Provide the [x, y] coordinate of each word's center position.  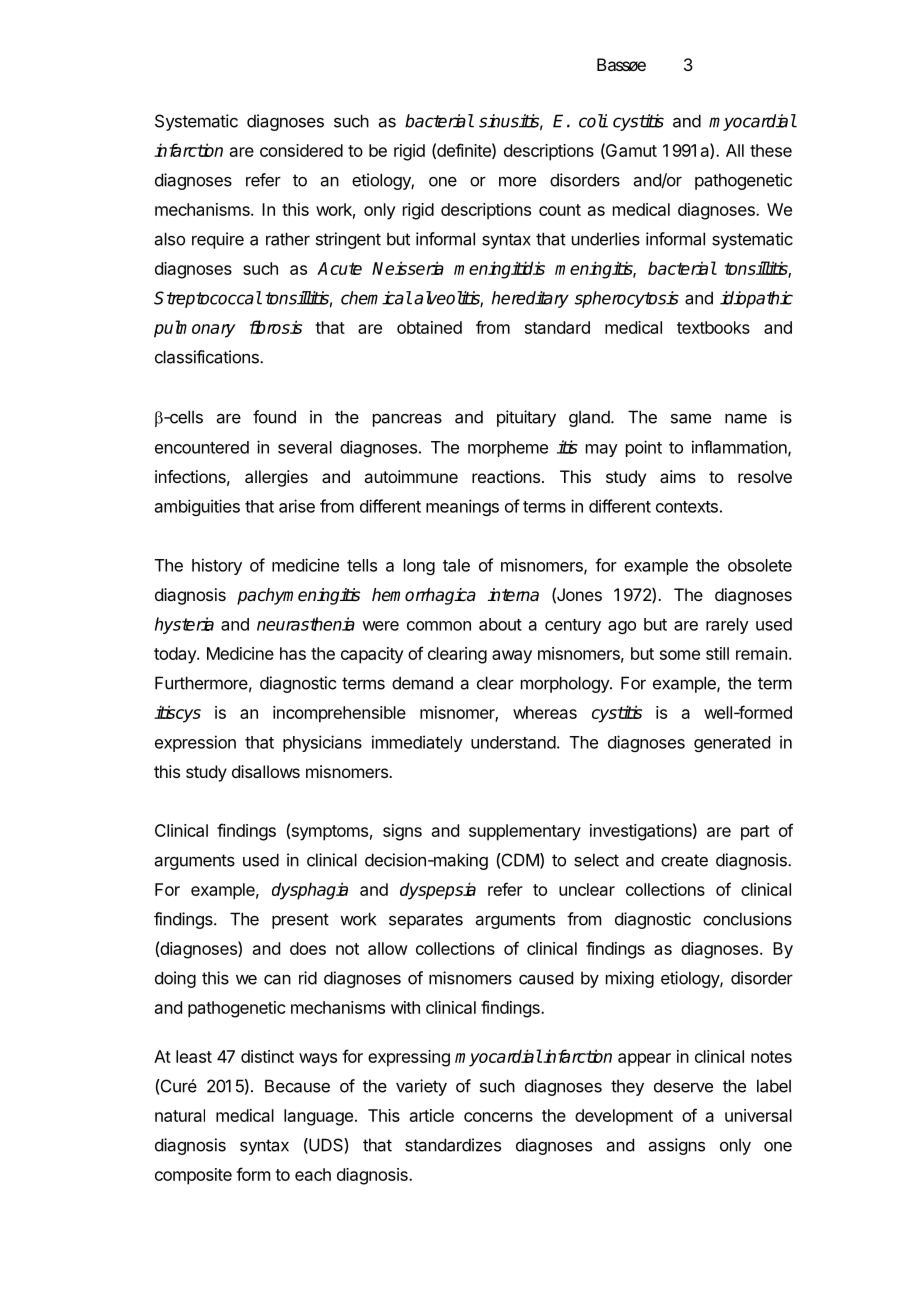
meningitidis [499, 270]
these [771, 150]
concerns [498, 1117]
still [717, 653]
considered [301, 150]
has [293, 653]
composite [193, 1176]
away [512, 657]
